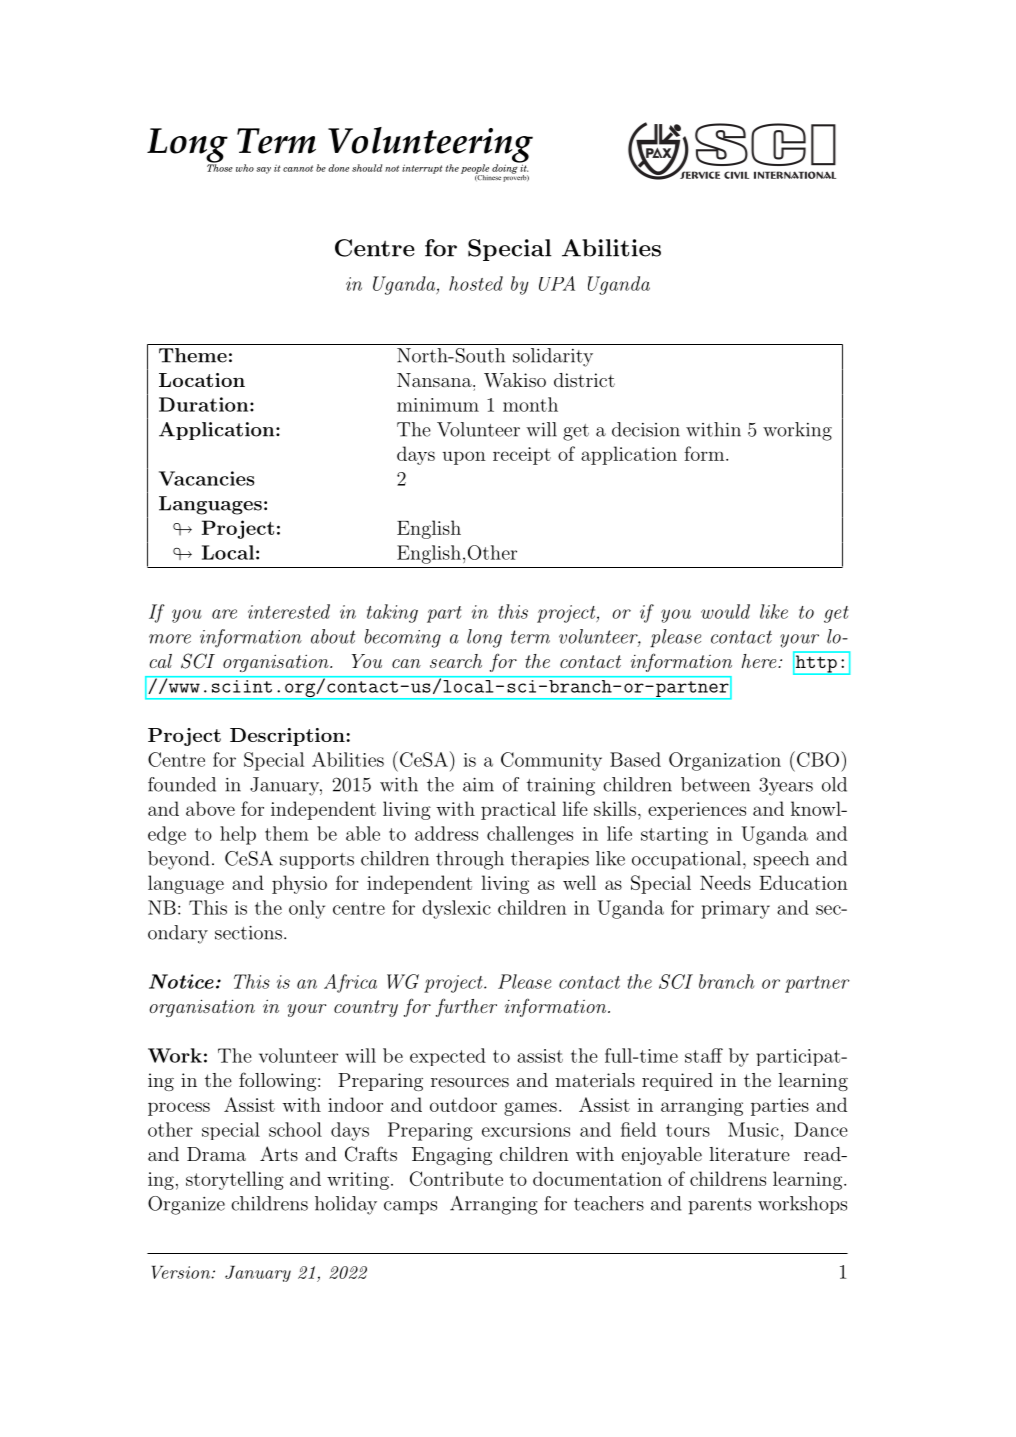 Image resolution: width=1016 pixels, height=1437 pixels. What do you see at coordinates (456, 661) in the screenshot?
I see `search` at bounding box center [456, 661].
